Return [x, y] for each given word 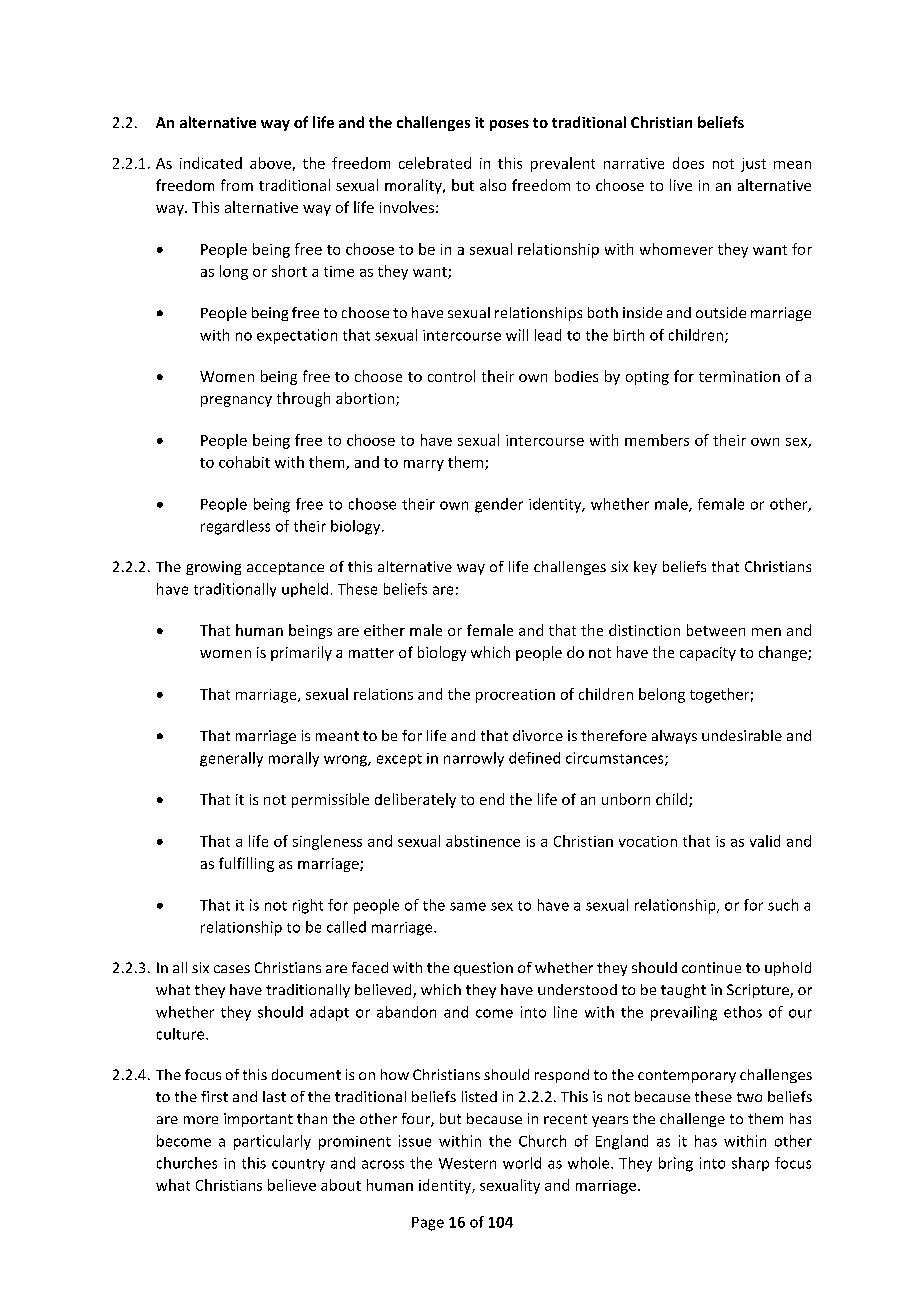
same [468, 906]
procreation [515, 696]
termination [739, 376]
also [493, 185]
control [451, 376]
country [298, 1165]
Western [467, 1163]
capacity [708, 654]
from [237, 185]
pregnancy [236, 401]
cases [232, 969]
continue [711, 967]
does [688, 163]
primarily [301, 653]
